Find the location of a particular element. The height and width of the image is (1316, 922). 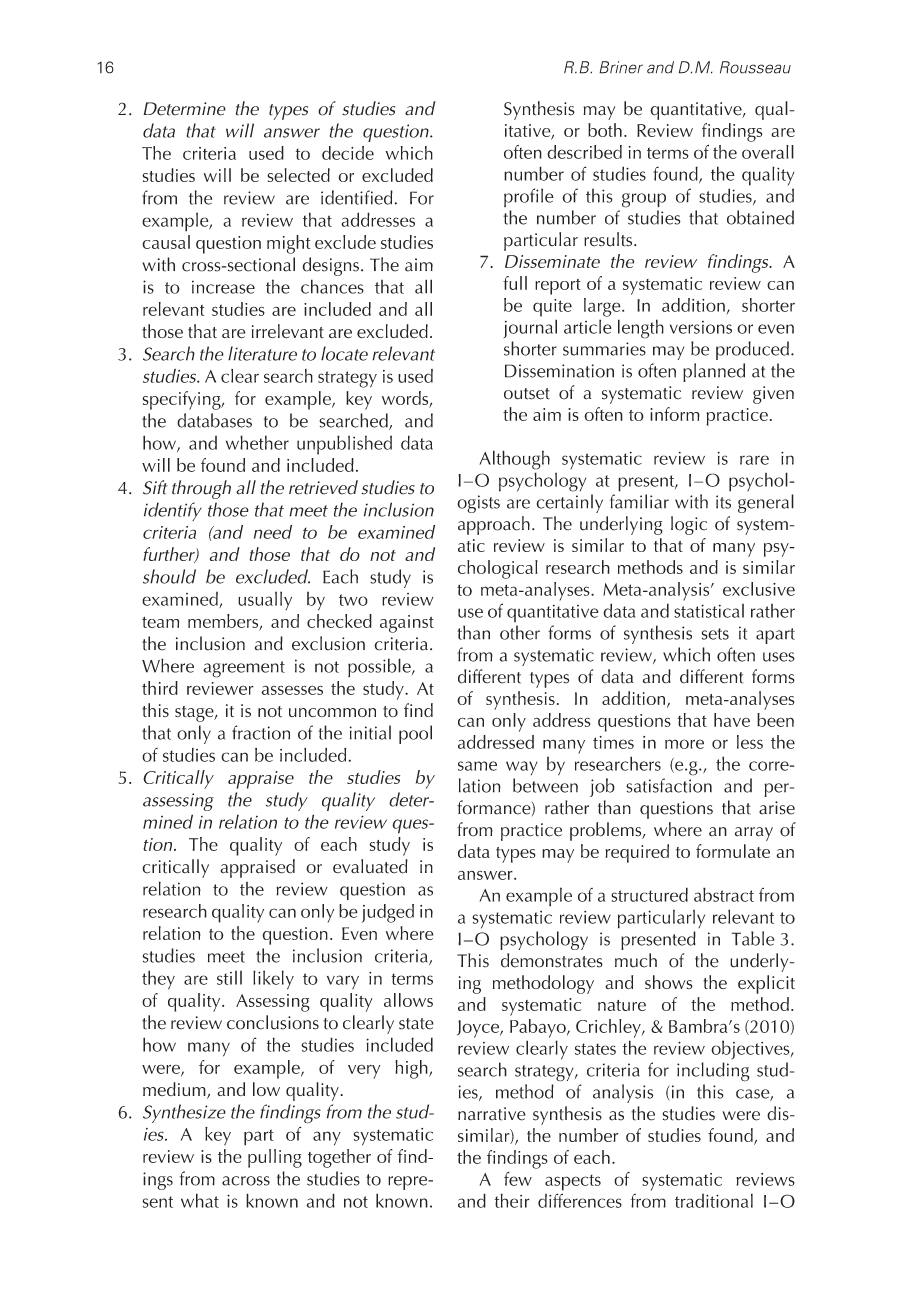

stage is located at coordinates (195, 714).
